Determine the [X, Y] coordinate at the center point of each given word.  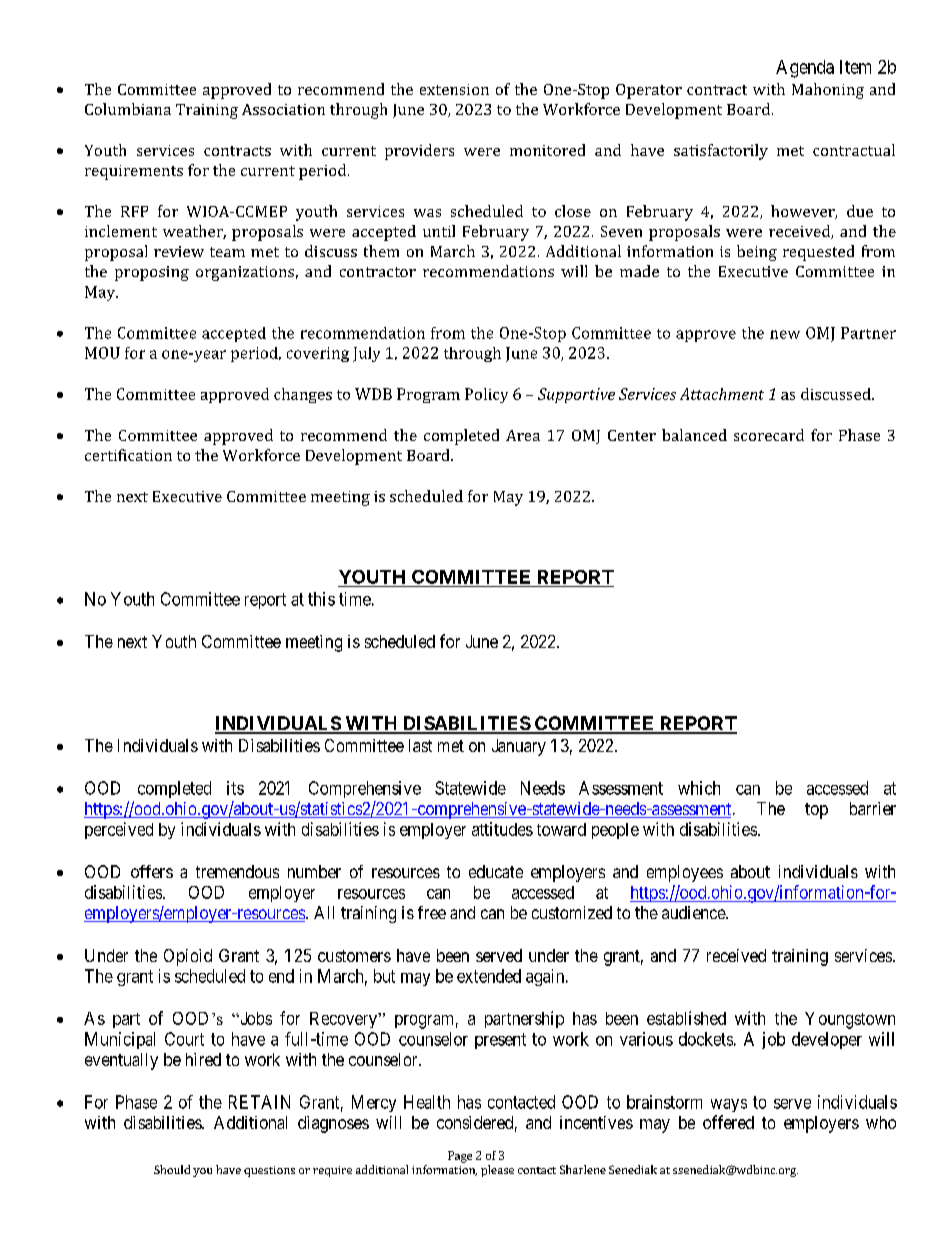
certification [128, 455]
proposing [152, 273]
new [785, 334]
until [439, 231]
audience [694, 912]
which [699, 788]
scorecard [769, 435]
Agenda [805, 69]
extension [454, 89]
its [235, 788]
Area [523, 435]
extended [489, 976]
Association [283, 109]
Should [172, 1169]
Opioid [188, 957]
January [519, 747]
